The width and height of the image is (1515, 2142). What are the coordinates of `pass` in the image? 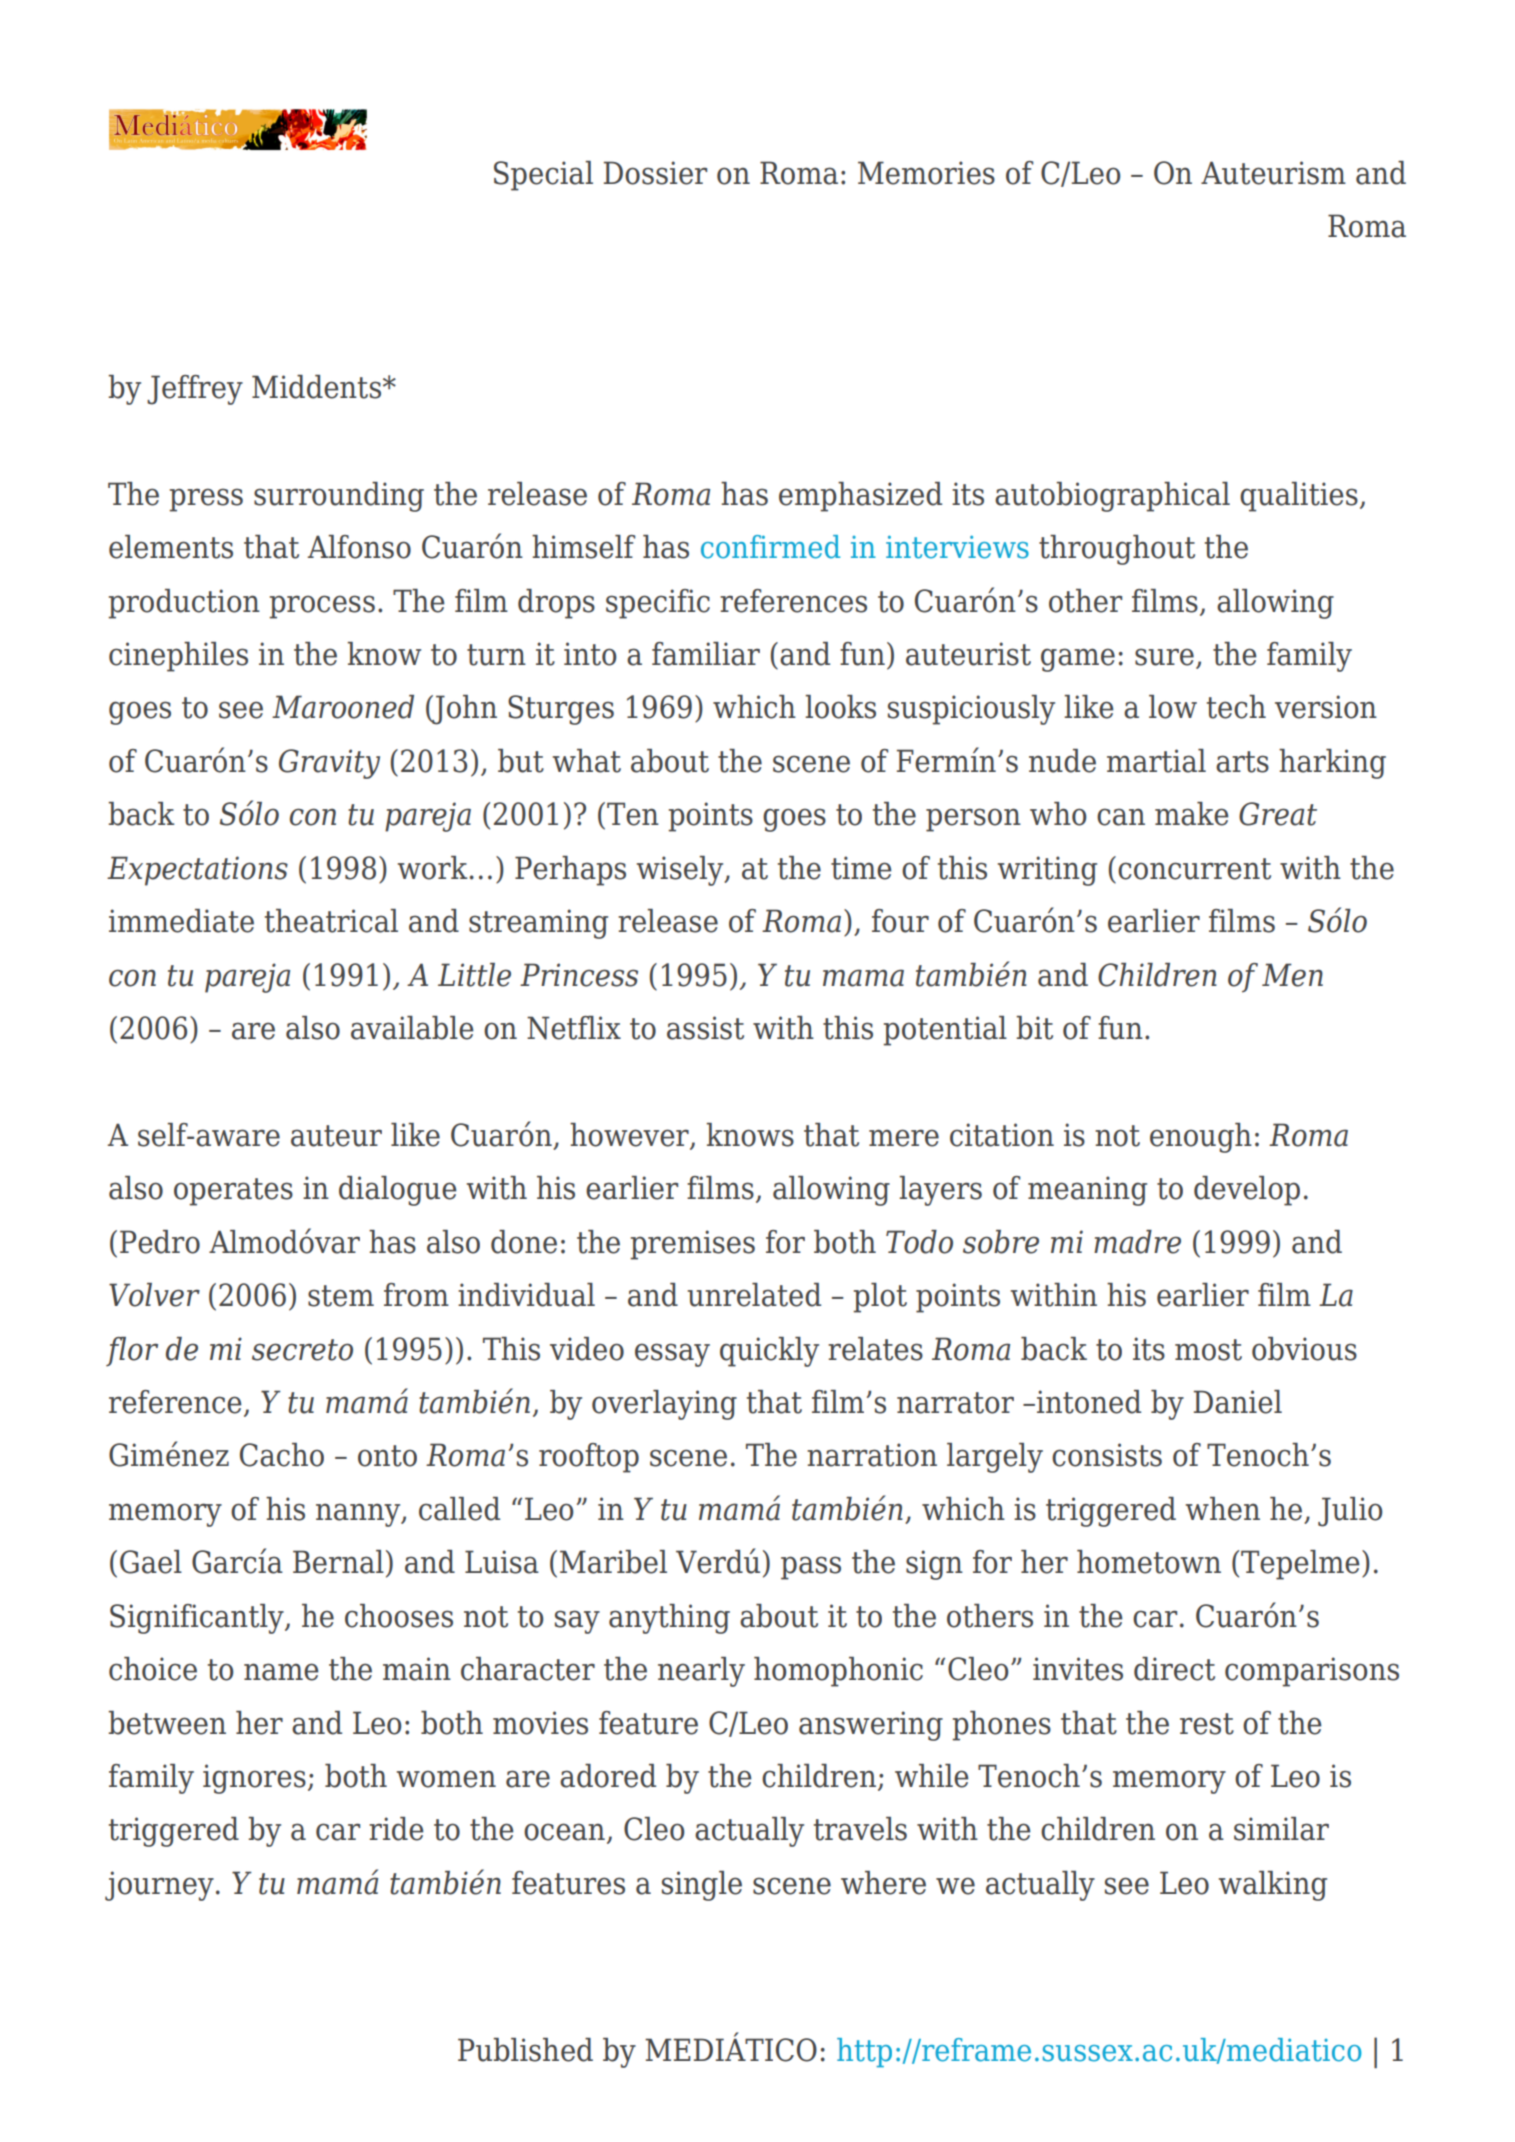 It's located at (811, 1568).
